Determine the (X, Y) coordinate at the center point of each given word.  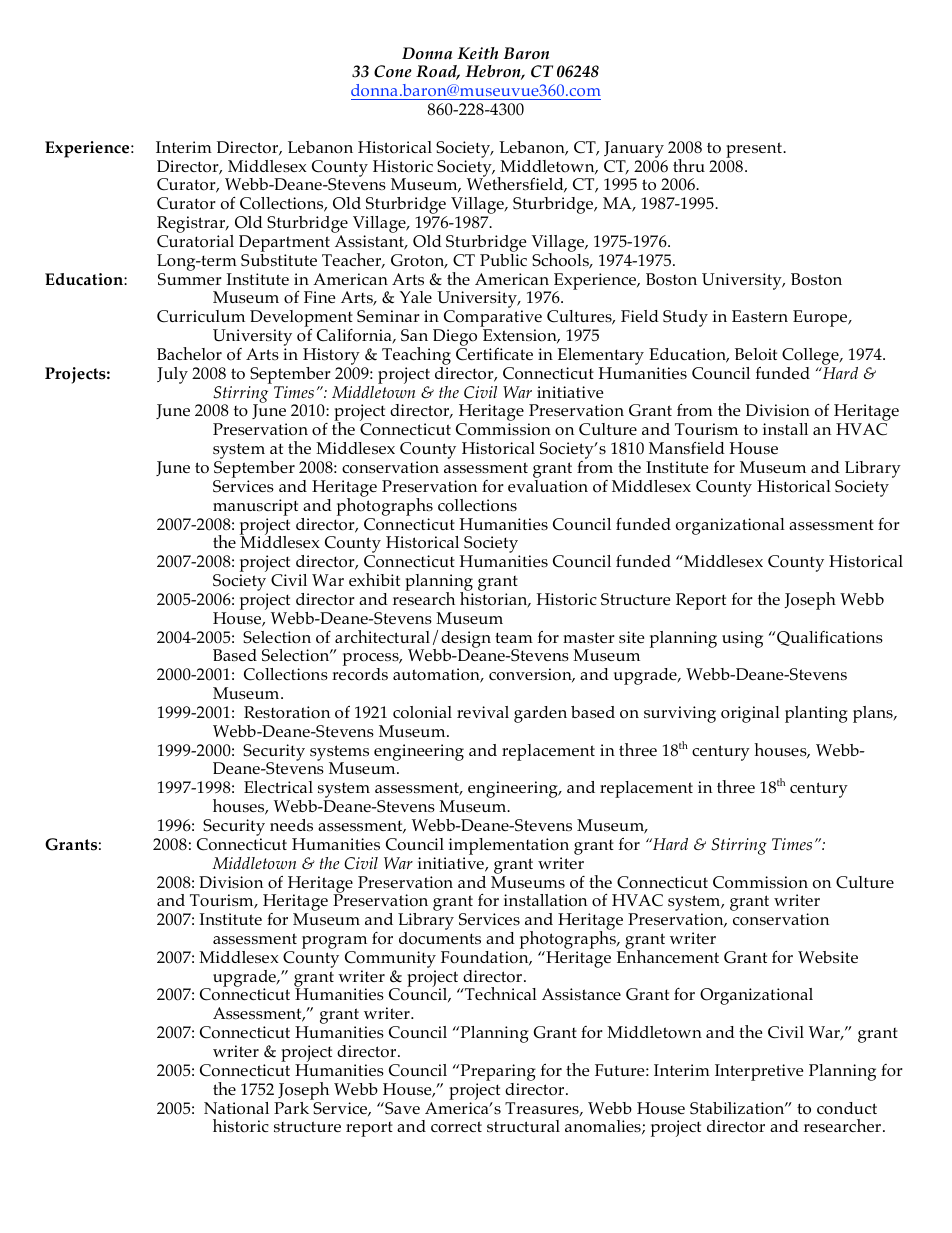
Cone (393, 71)
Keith (477, 53)
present (755, 150)
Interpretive (759, 1072)
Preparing (497, 1074)
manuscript (255, 507)
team (514, 637)
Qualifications (830, 638)
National (236, 1108)
